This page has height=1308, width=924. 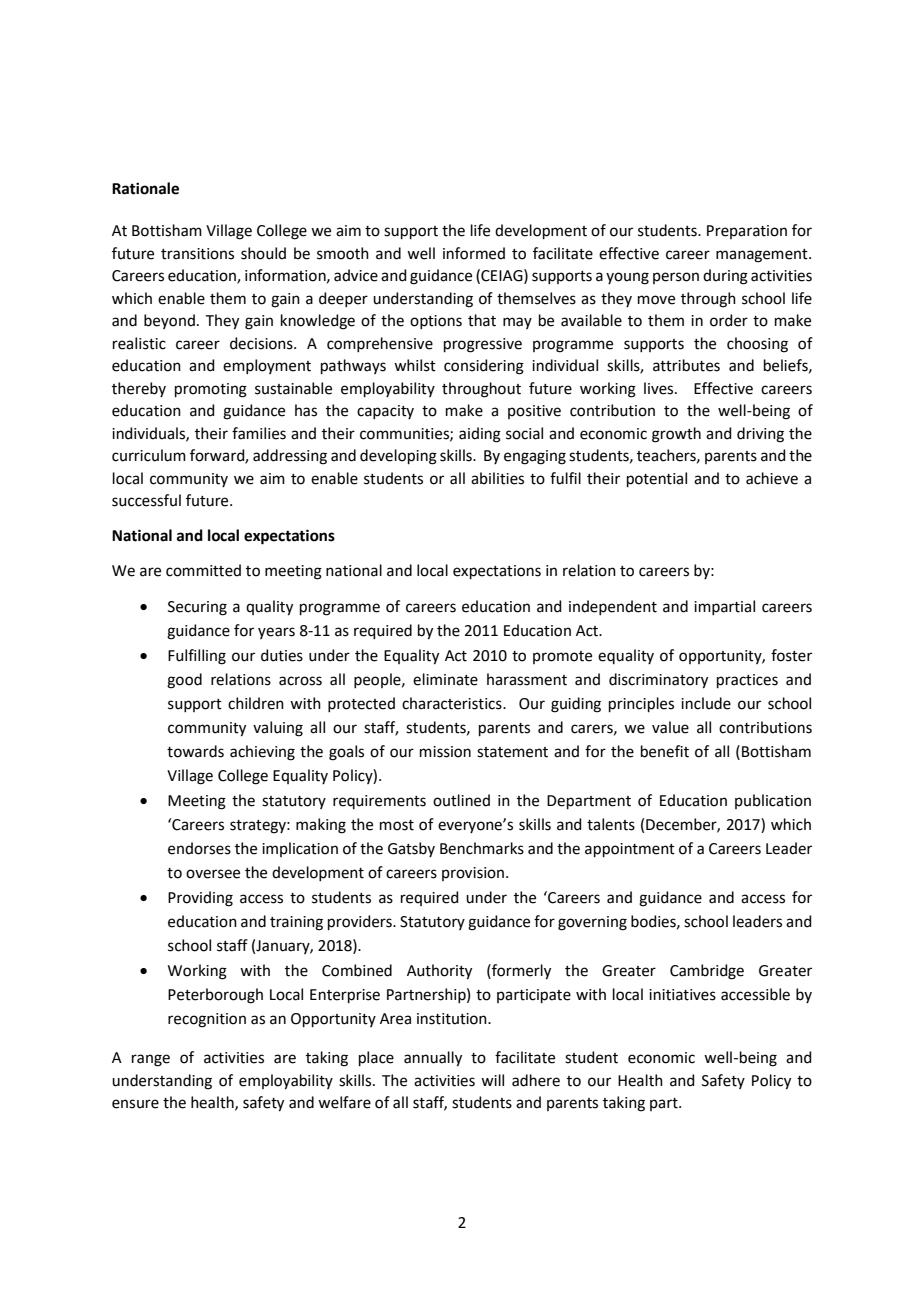 What do you see at coordinates (197, 254) in the page?
I see `transitions` at bounding box center [197, 254].
